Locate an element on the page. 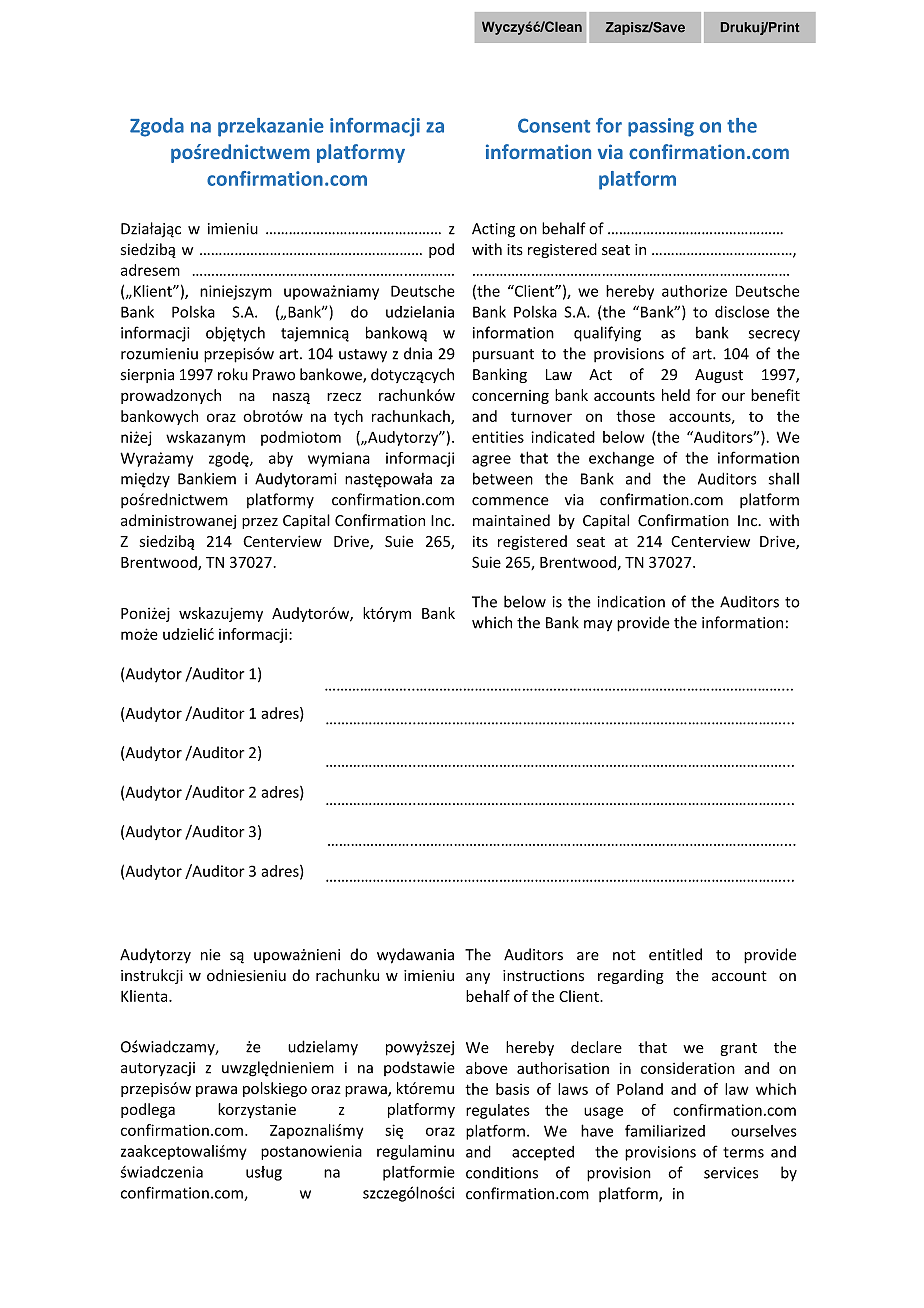  regarding is located at coordinates (631, 976).
